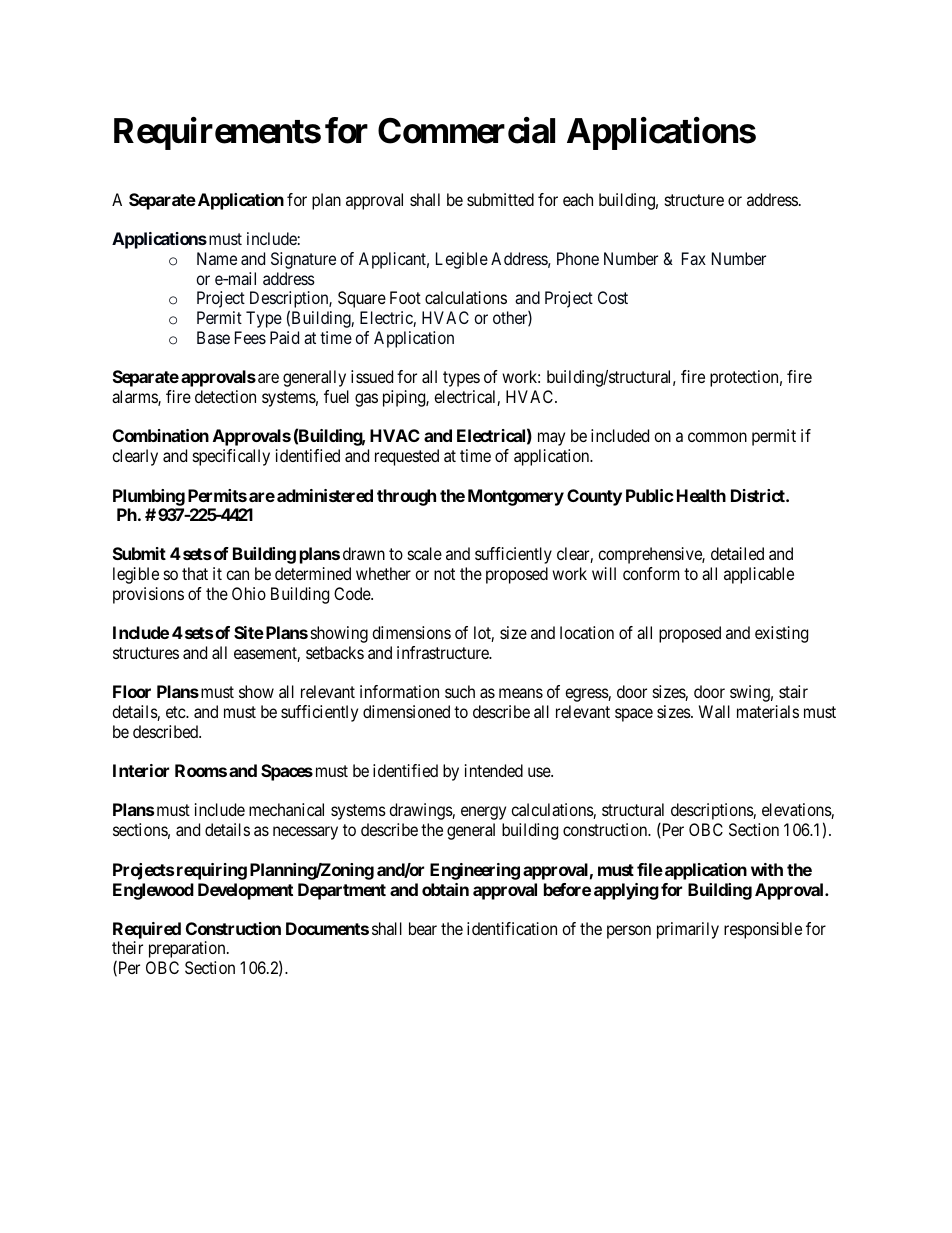 This image has width=952, height=1233. What do you see at coordinates (717, 437) in the image?
I see `common` at bounding box center [717, 437].
